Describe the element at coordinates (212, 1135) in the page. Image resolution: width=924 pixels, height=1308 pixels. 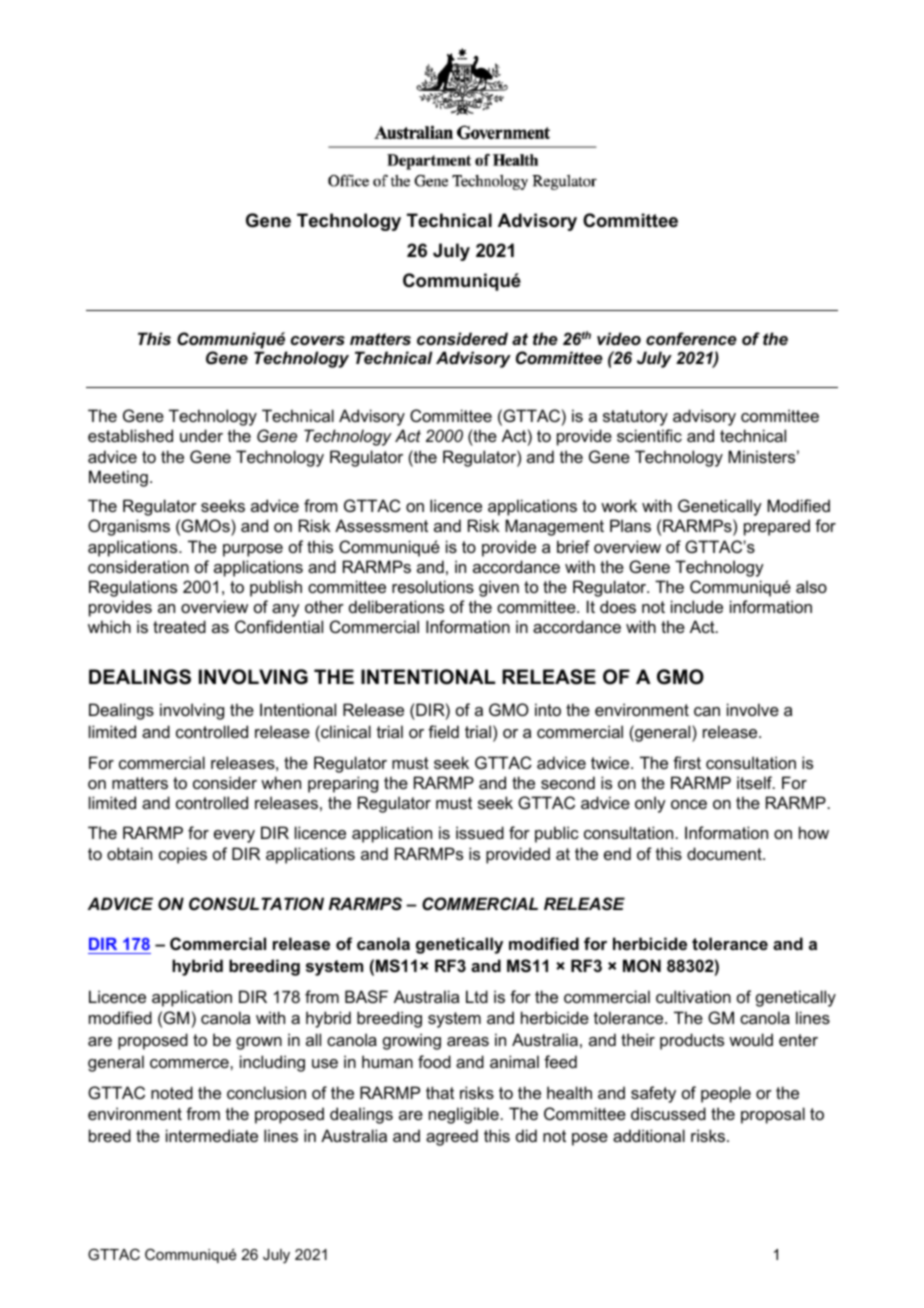
I see `intermediate` at that location.
